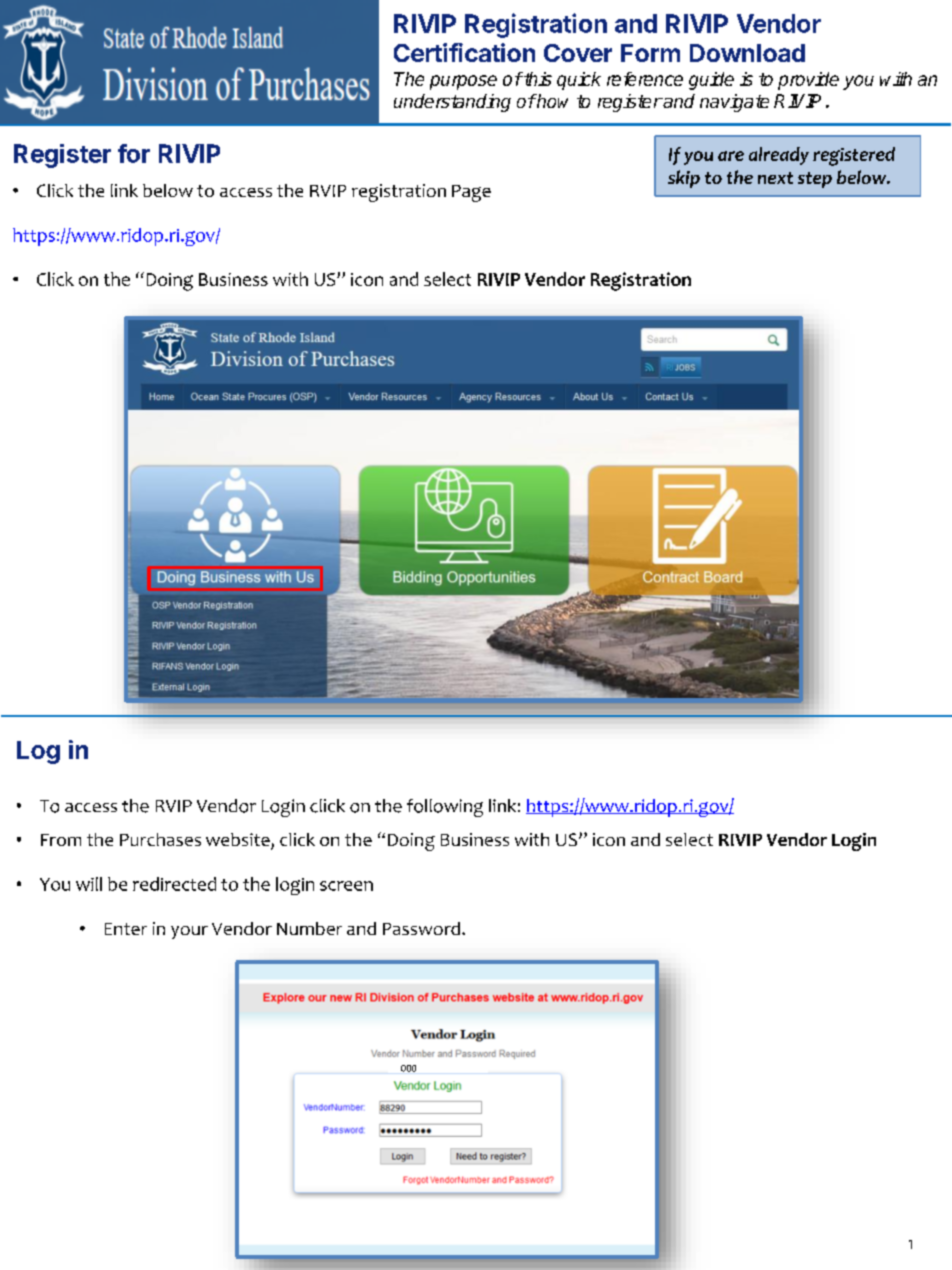 The height and width of the screenshot is (1270, 952). Describe the element at coordinates (346, 886) in the screenshot. I see `screen` at that location.
